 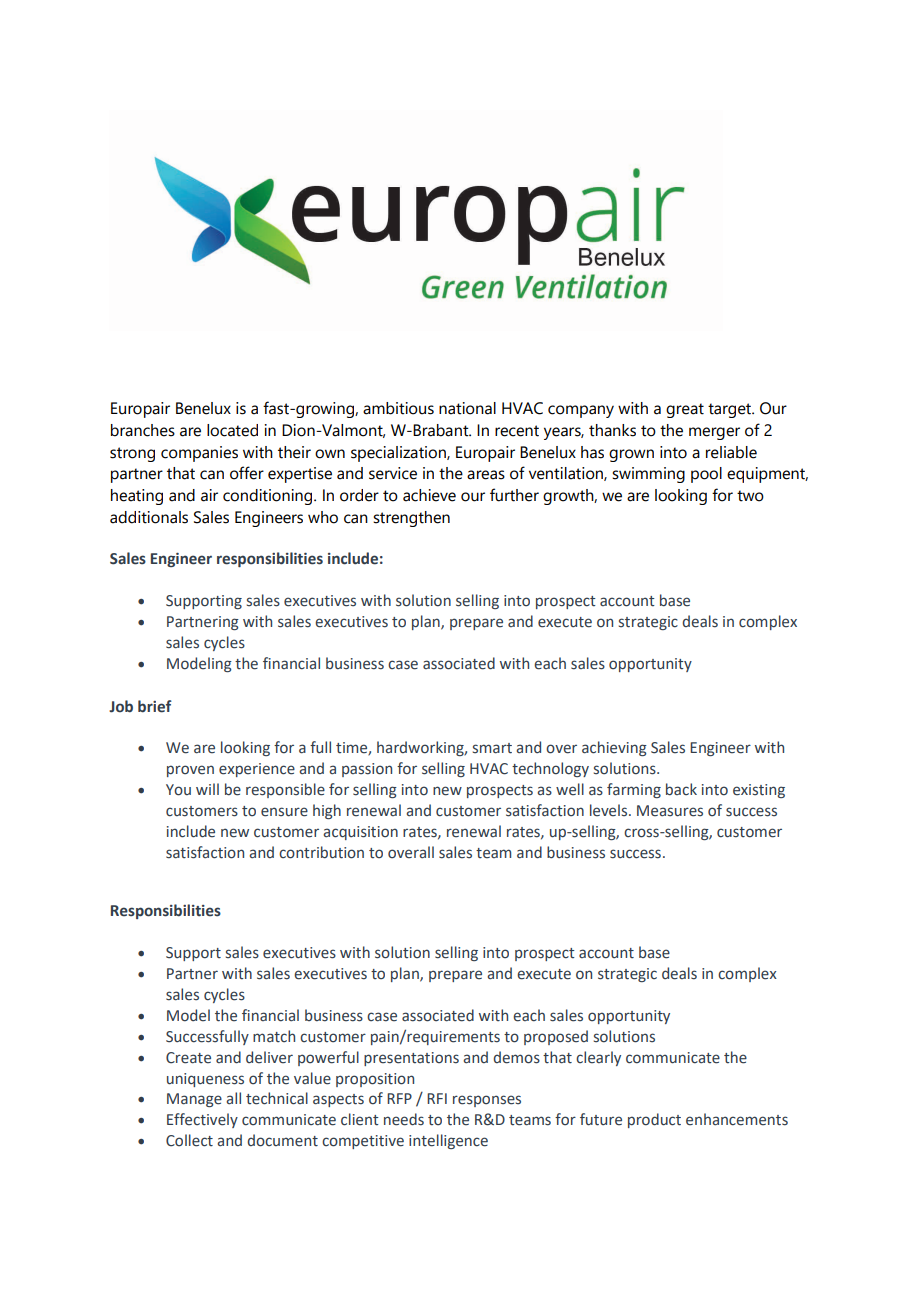 What do you see at coordinates (190, 771) in the screenshot?
I see `proven` at bounding box center [190, 771].
